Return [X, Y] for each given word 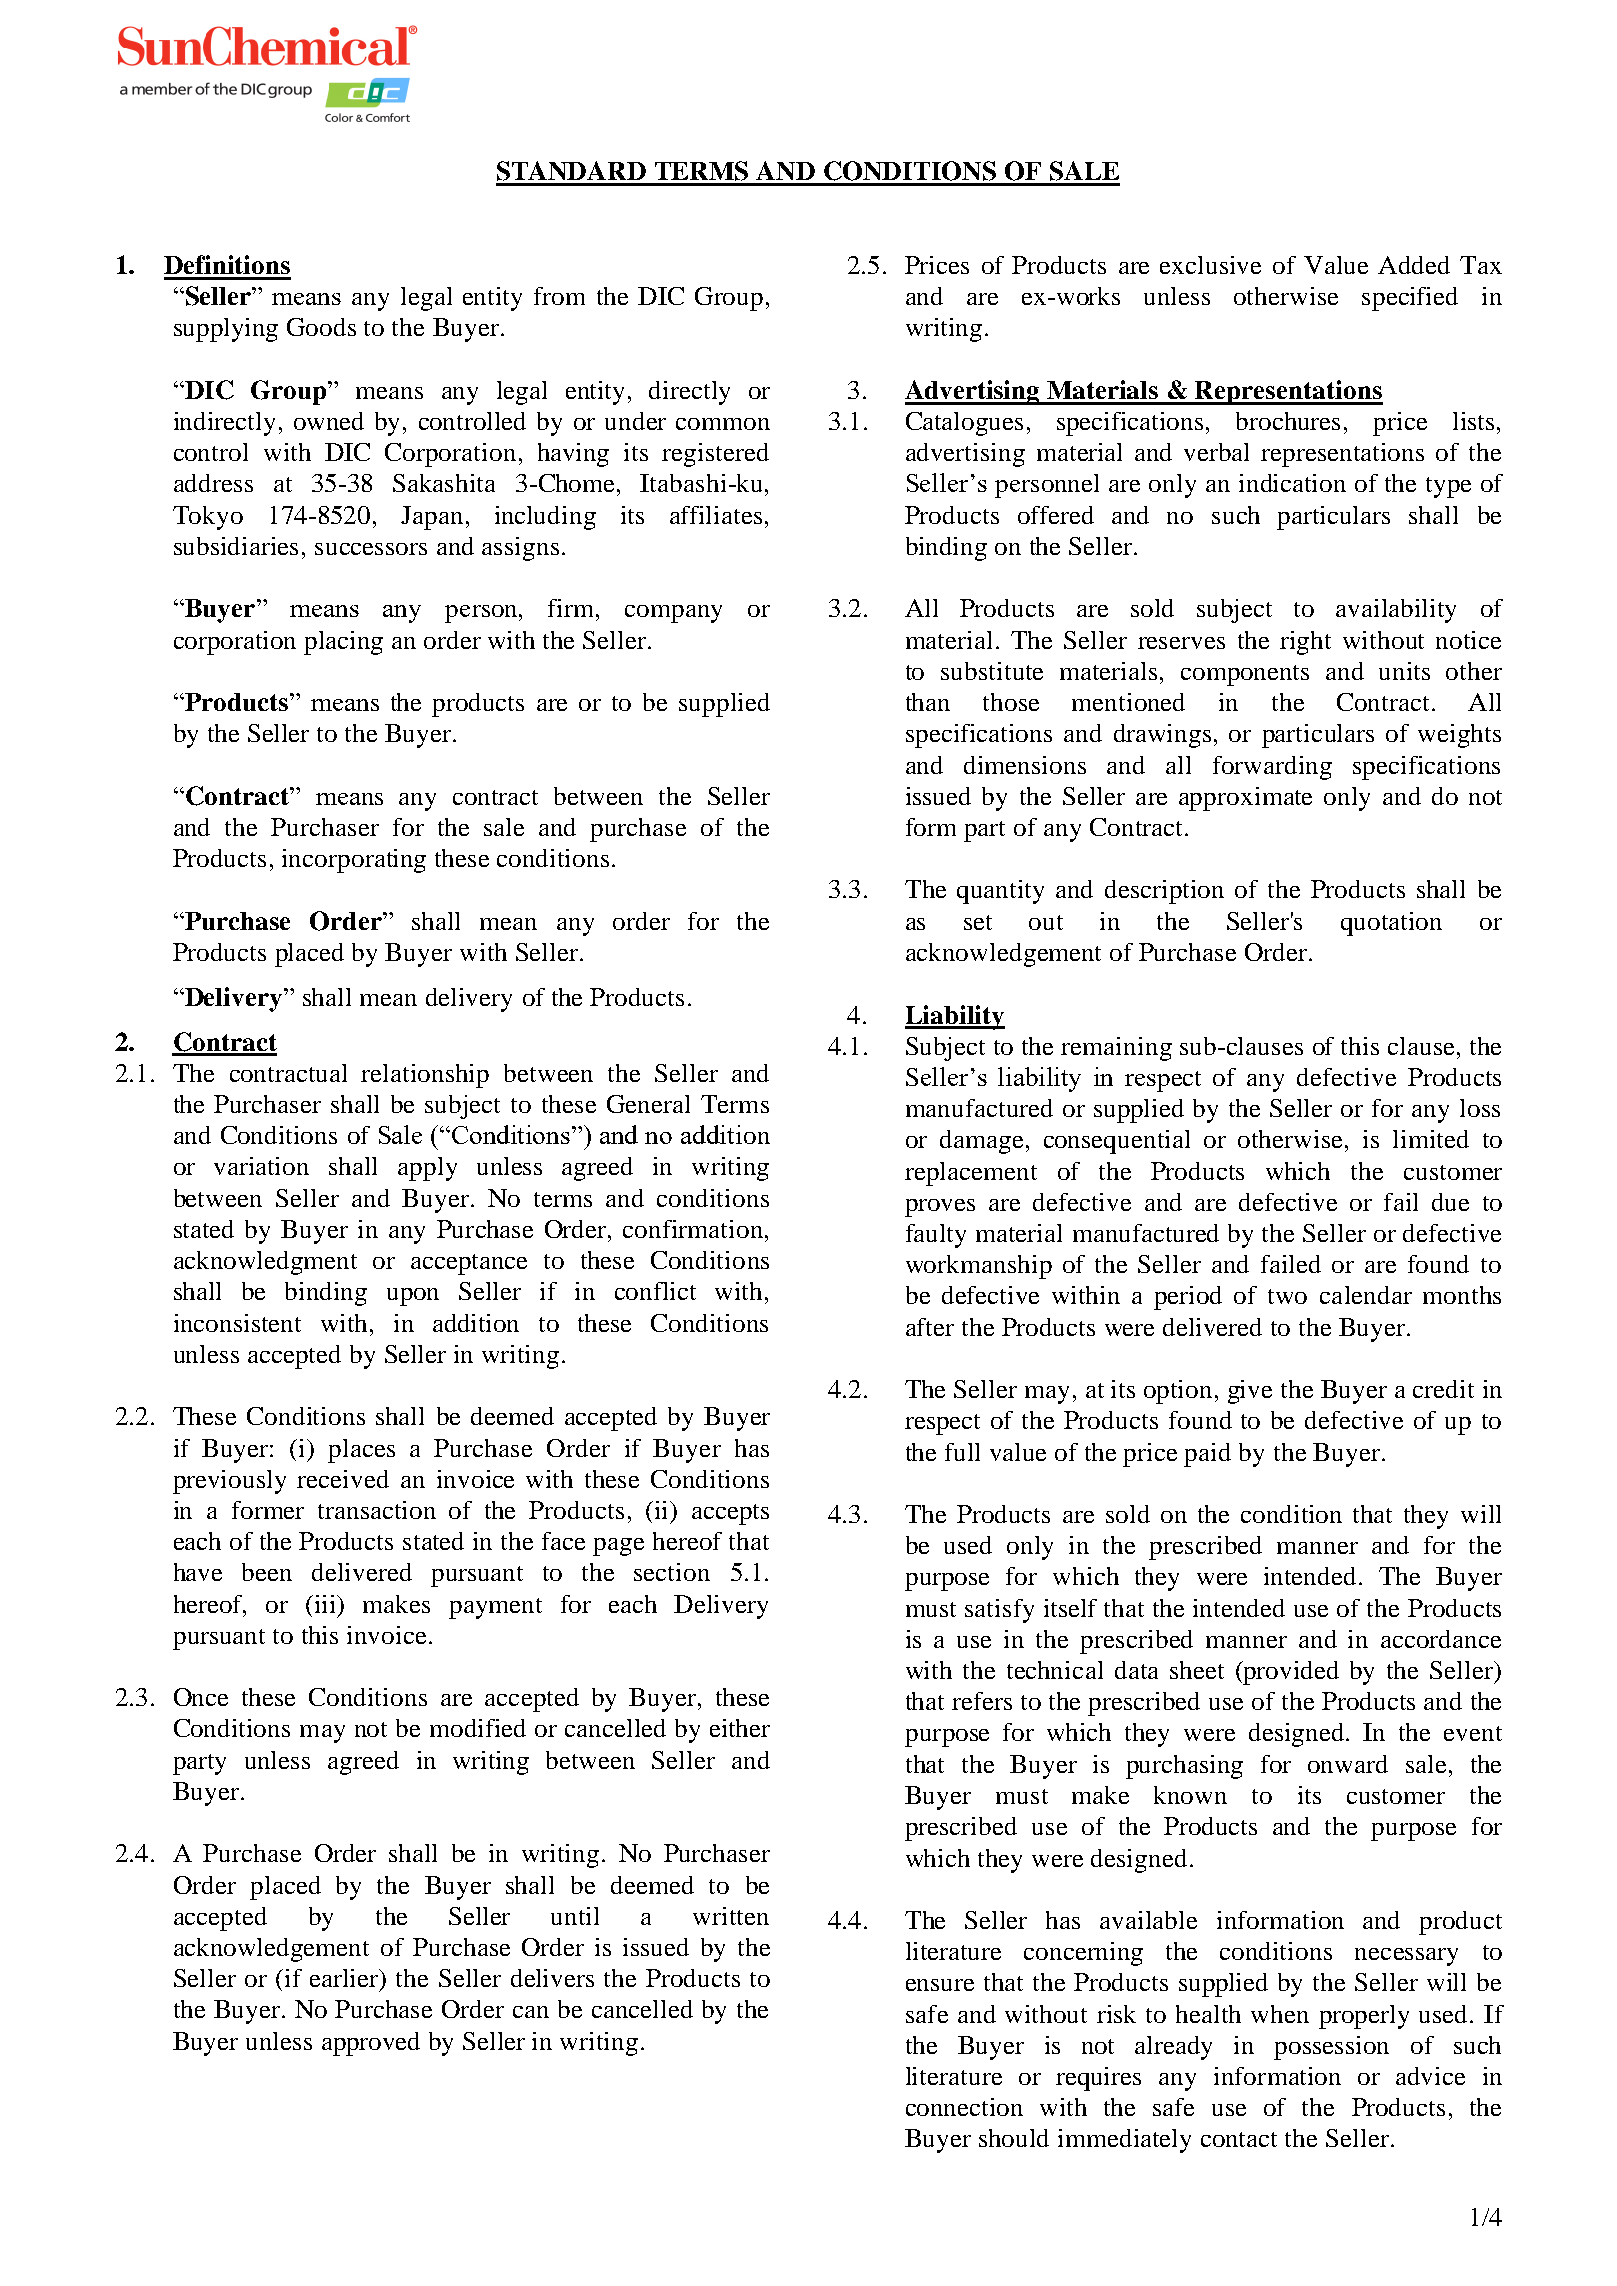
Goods [321, 327]
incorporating [354, 861]
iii [327, 1604]
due [1450, 1202]
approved [371, 2044]
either [740, 1728]
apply [427, 1169]
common [723, 424]
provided [1290, 1673]
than [928, 702]
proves [940, 1208]
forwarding [1272, 768]
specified [1410, 299]
